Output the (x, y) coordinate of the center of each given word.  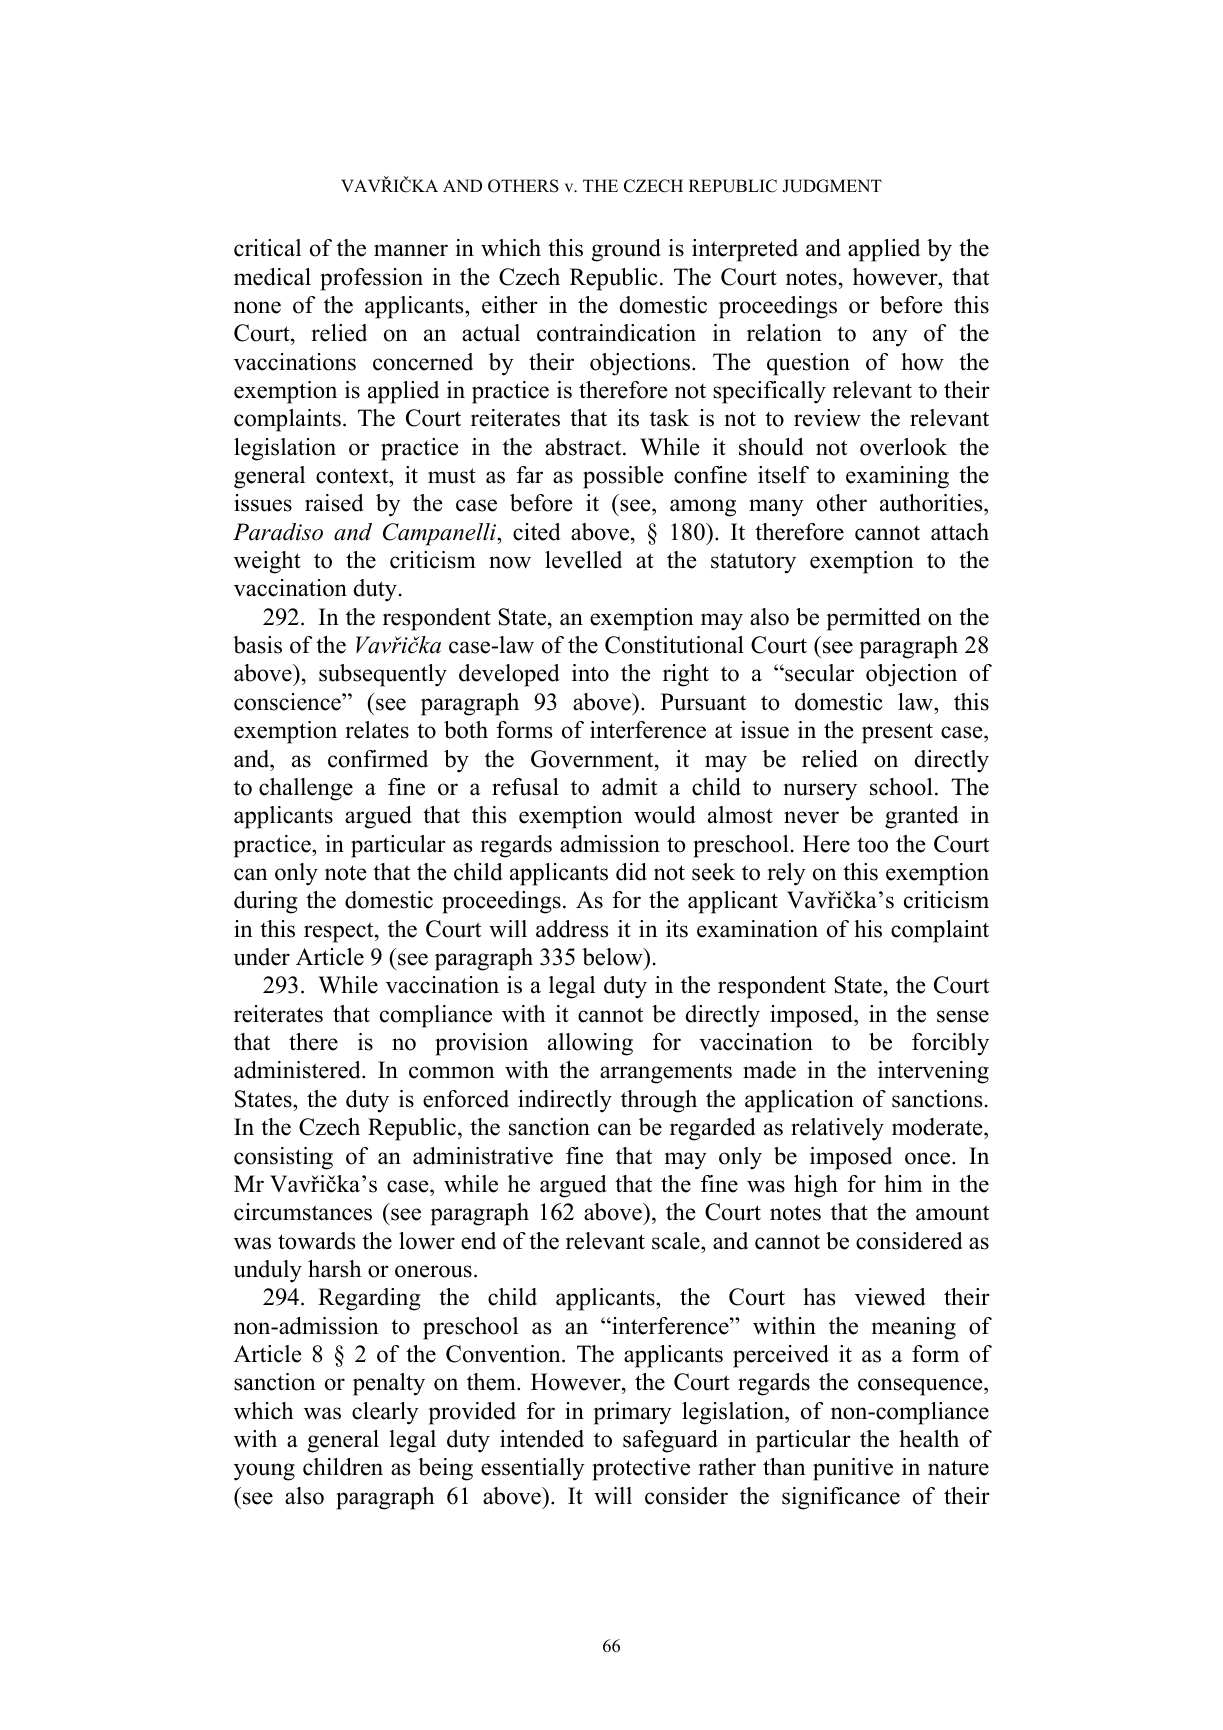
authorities (932, 504)
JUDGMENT (832, 186)
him (903, 1183)
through (659, 1101)
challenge (306, 789)
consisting (283, 1158)
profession (371, 279)
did (631, 872)
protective (641, 1469)
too (872, 845)
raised (334, 503)
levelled (583, 560)
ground (626, 250)
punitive (853, 1469)
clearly (385, 1413)
